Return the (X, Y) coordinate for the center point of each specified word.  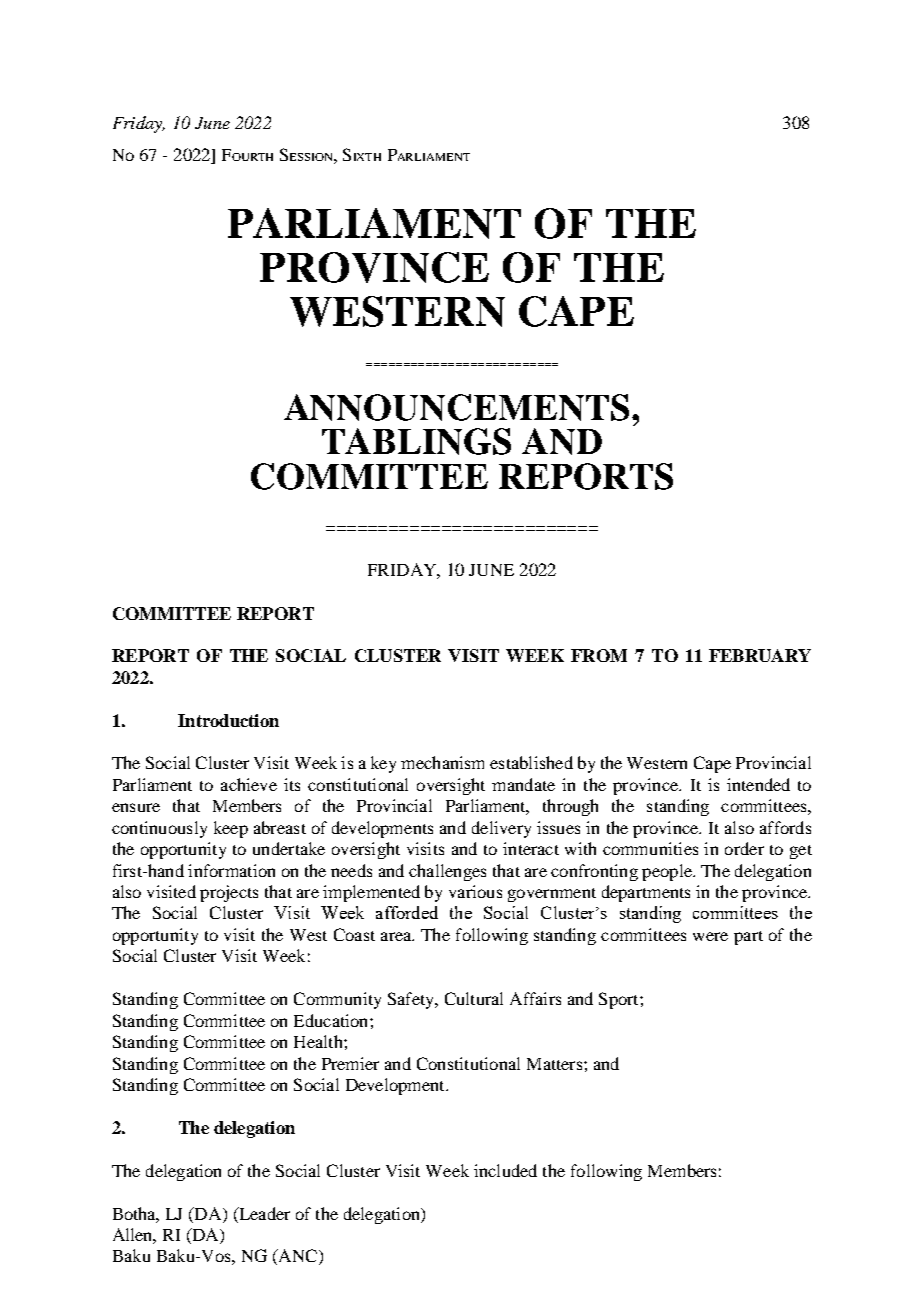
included (505, 1170)
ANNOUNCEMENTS (456, 407)
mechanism (442, 762)
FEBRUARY (760, 655)
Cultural (474, 998)
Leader (263, 1213)
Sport (620, 1000)
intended (758, 784)
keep (231, 829)
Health (319, 1041)
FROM (599, 655)
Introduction (228, 720)
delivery (501, 829)
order (744, 848)
